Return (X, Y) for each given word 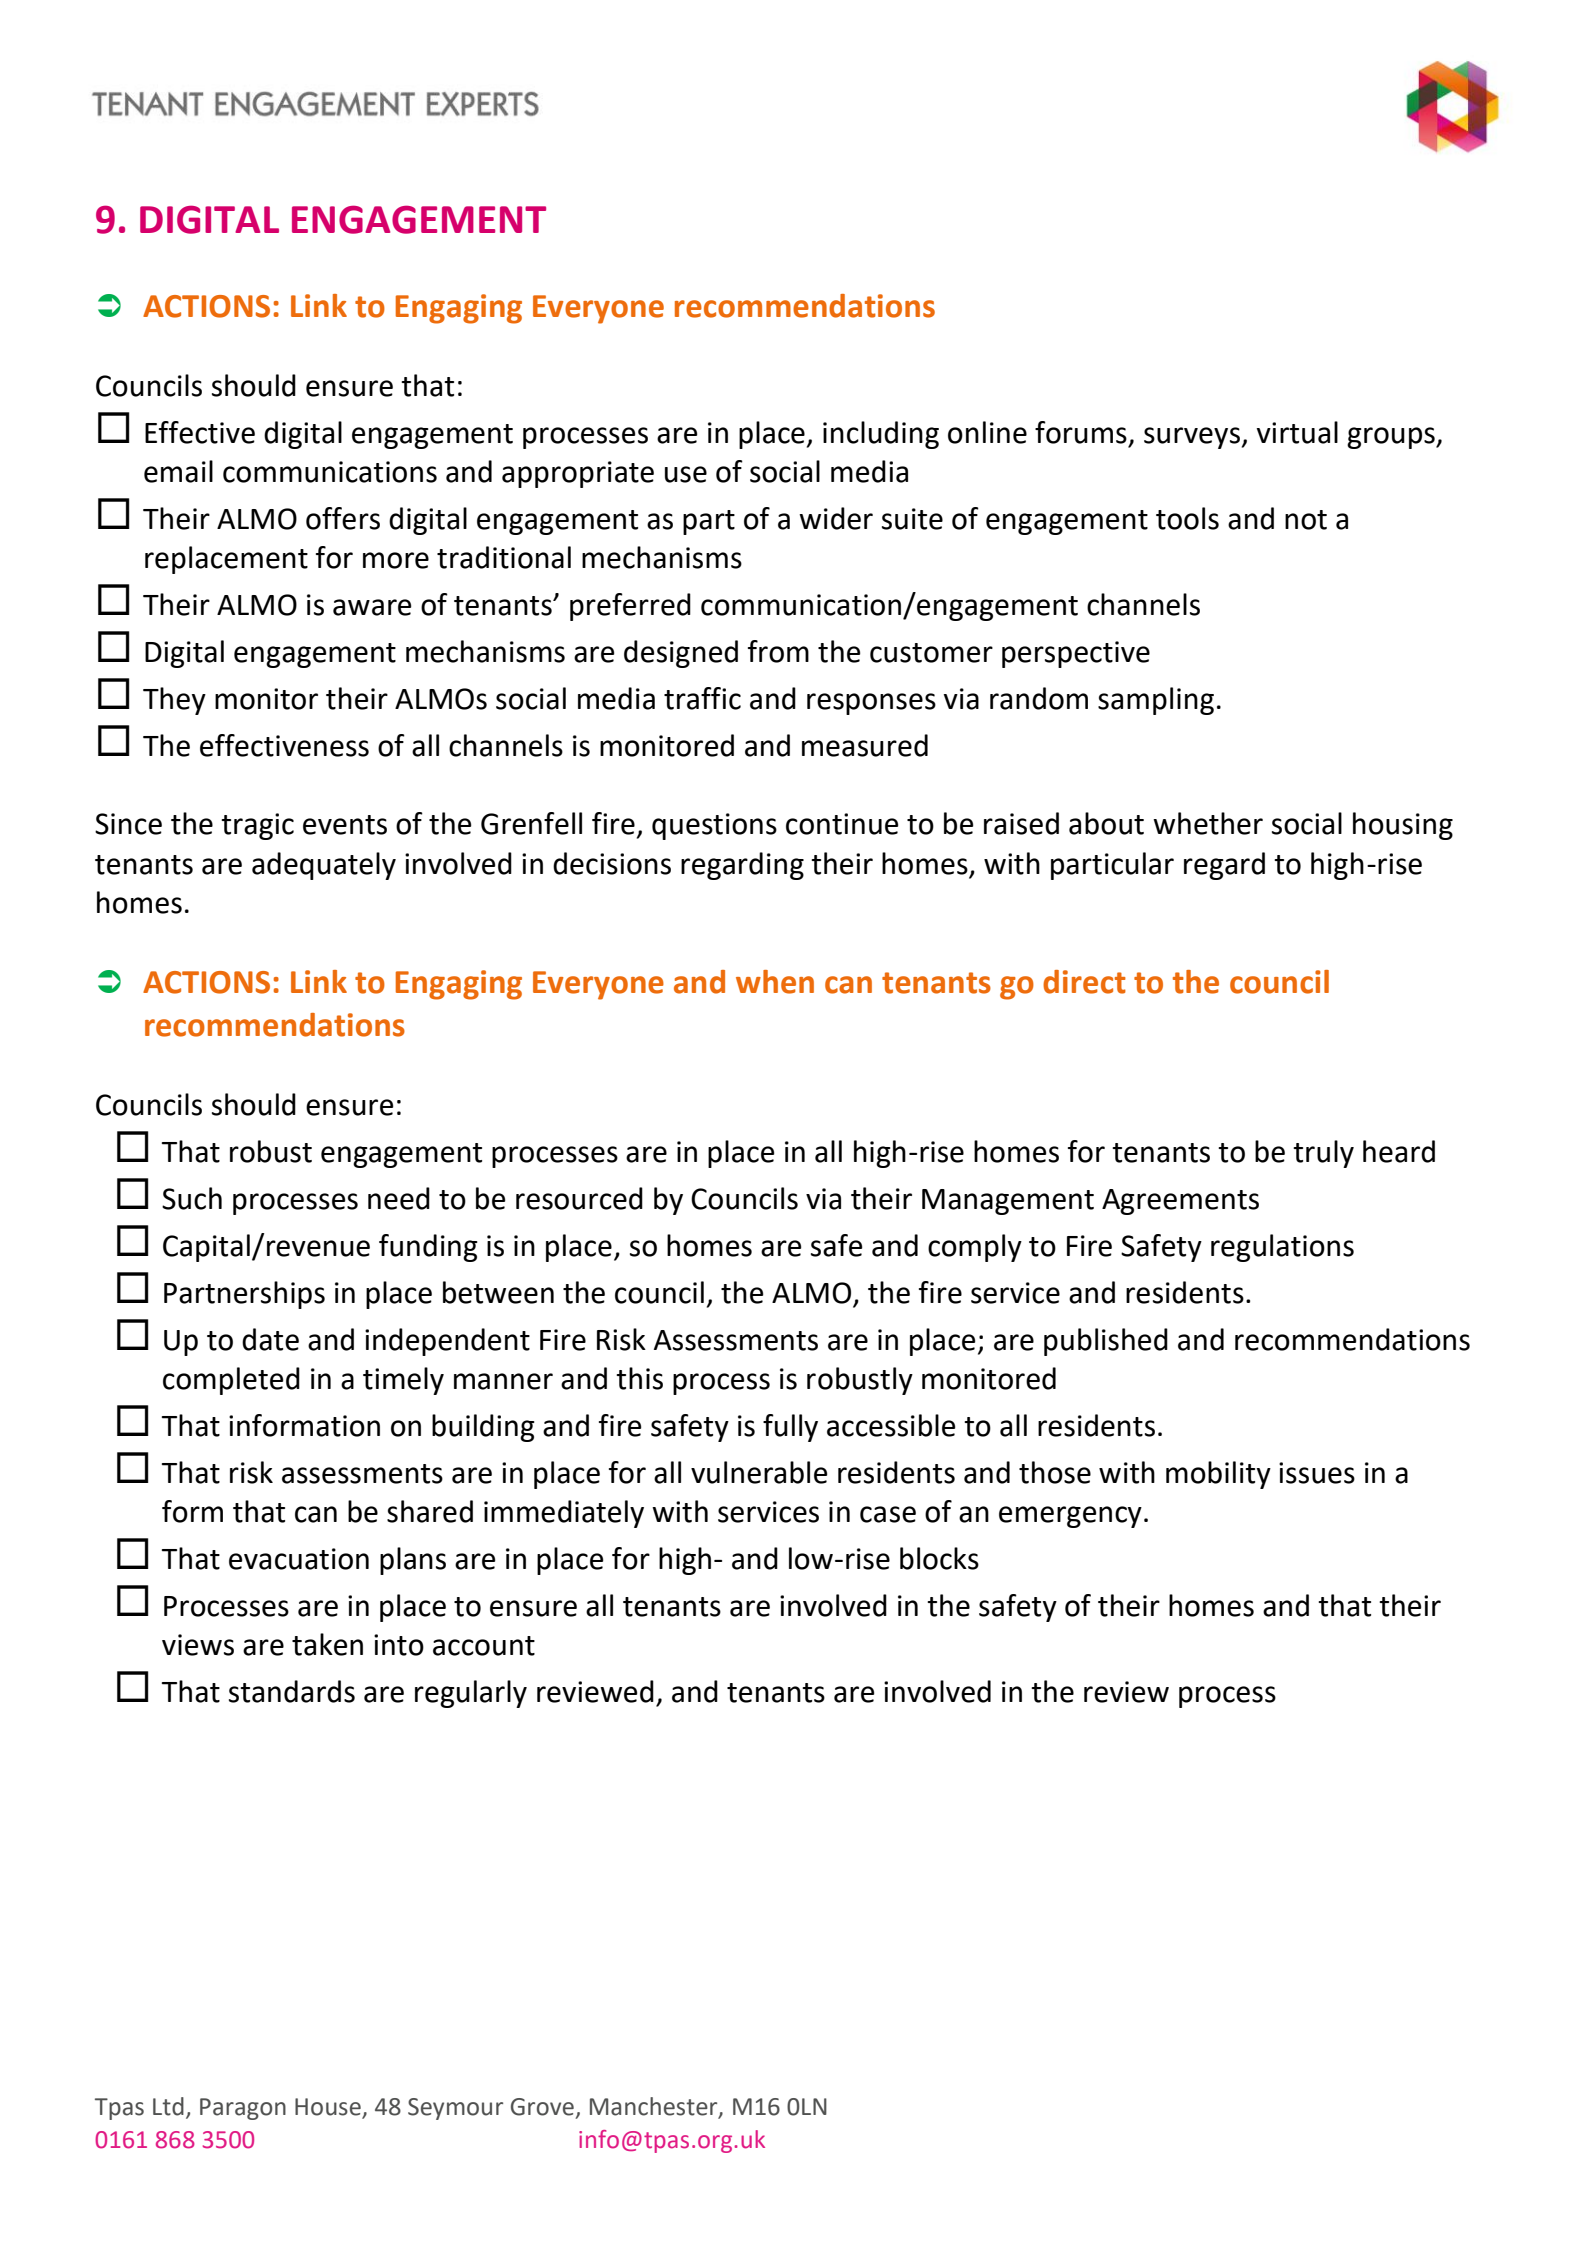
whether (1208, 823)
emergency (1070, 1517)
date (270, 1339)
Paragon (243, 2109)
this (639, 1378)
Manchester (655, 2107)
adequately (324, 866)
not (1306, 520)
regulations (1282, 1248)
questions (714, 826)
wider (836, 518)
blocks (939, 1558)
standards (292, 1691)
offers (343, 518)
